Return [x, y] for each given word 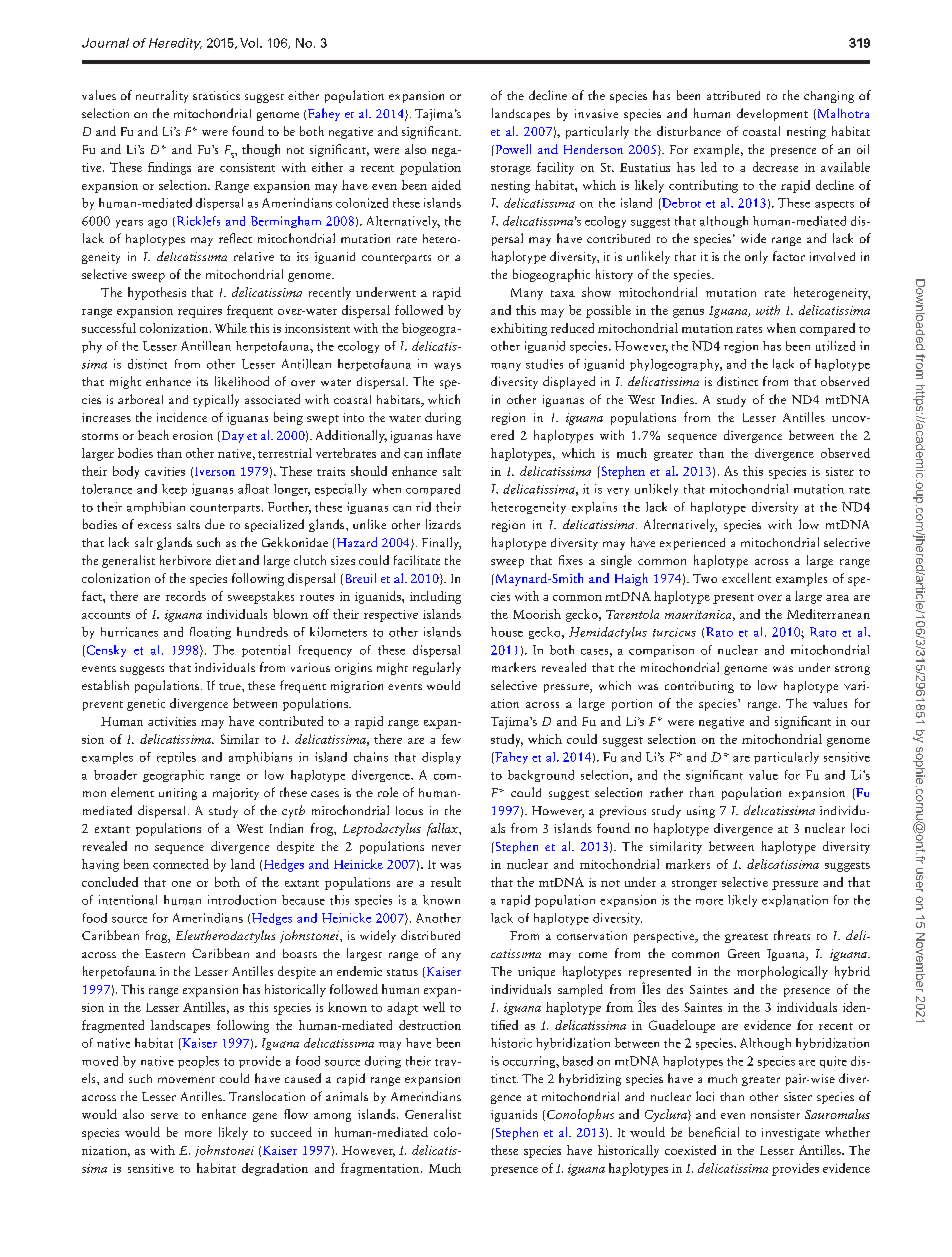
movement [186, 1080]
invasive [596, 113]
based [578, 1061]
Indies [678, 399]
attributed [733, 95]
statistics [216, 95]
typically [216, 400]
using [701, 812]
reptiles [176, 758]
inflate [444, 453]
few [451, 739]
